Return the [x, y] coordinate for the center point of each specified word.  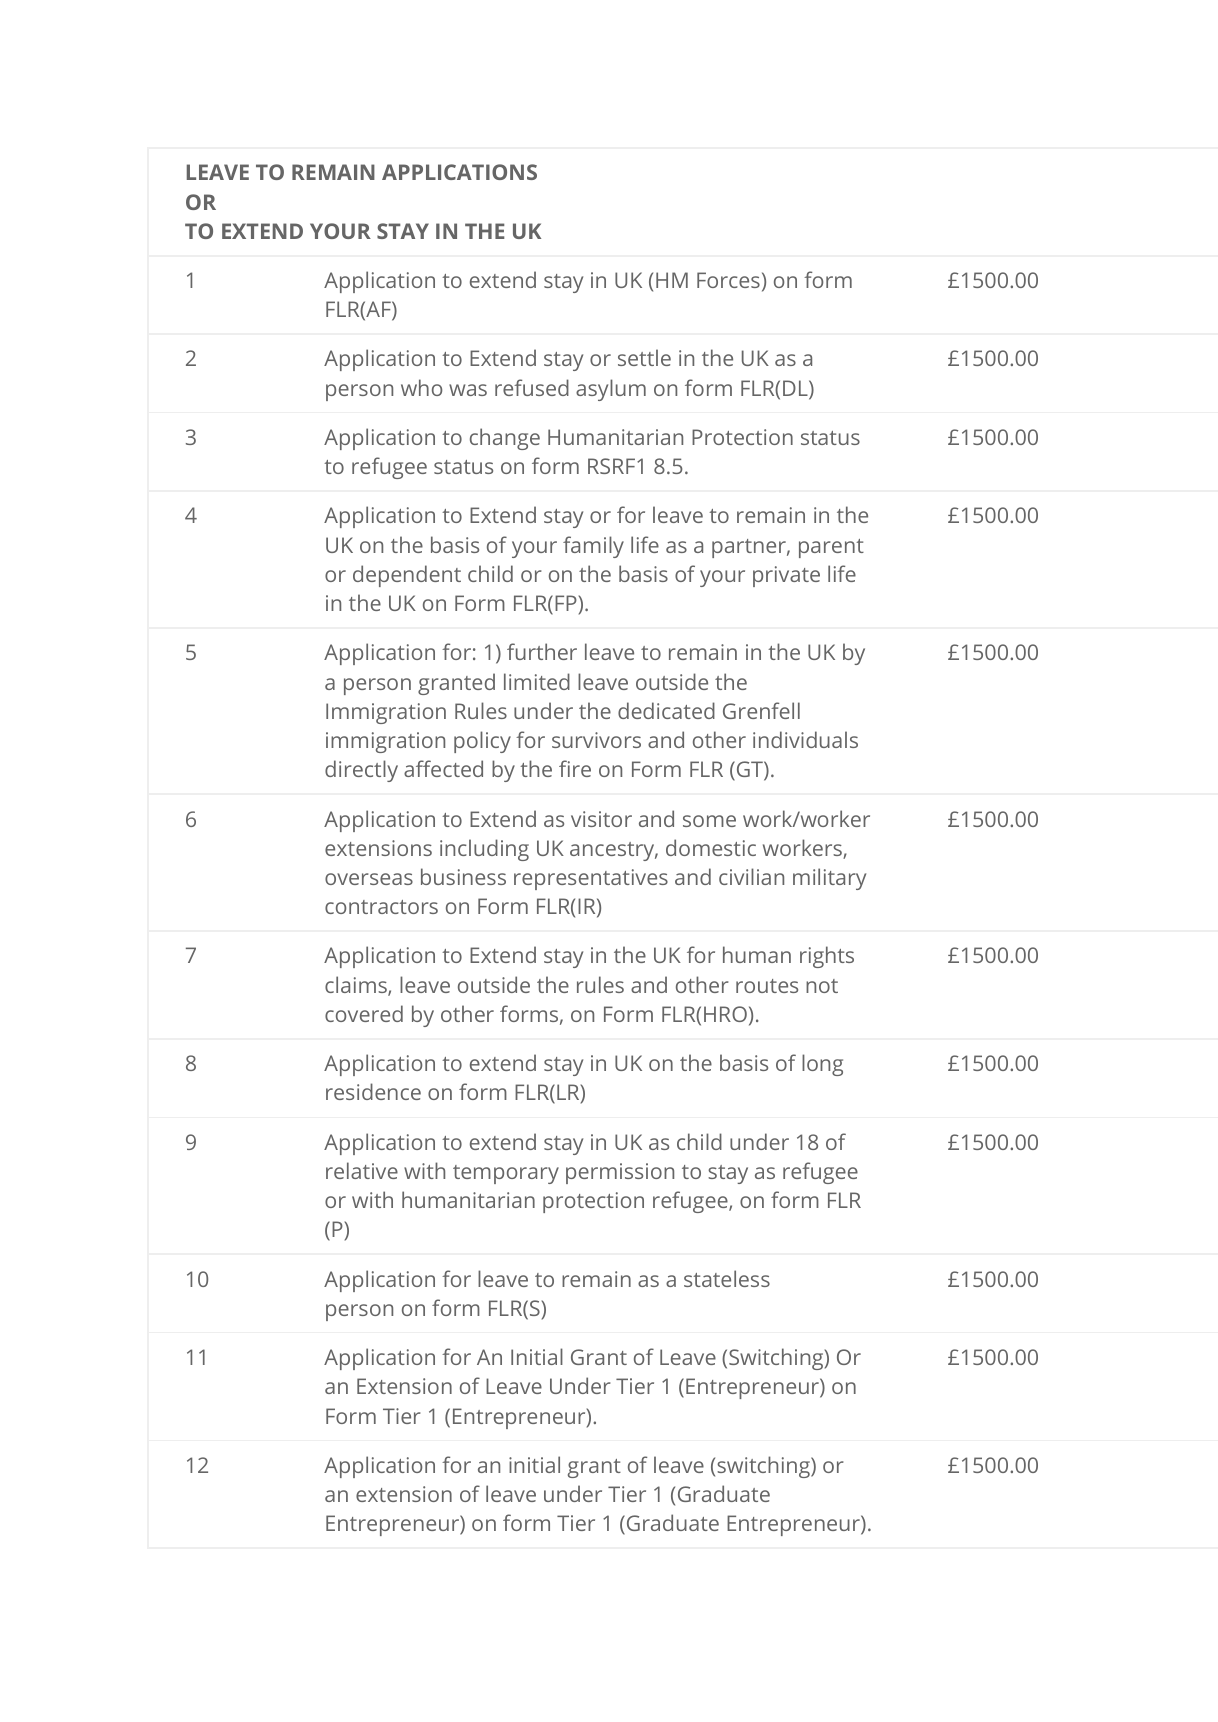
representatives [591, 879]
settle [644, 357]
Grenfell [761, 710]
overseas [369, 879]
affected [443, 768]
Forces [728, 280]
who [421, 387]
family [593, 547]
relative [362, 1170]
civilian [751, 876]
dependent [407, 576]
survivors [596, 740]
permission [620, 1173]
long [822, 1065]
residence [373, 1091]
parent [831, 548]
